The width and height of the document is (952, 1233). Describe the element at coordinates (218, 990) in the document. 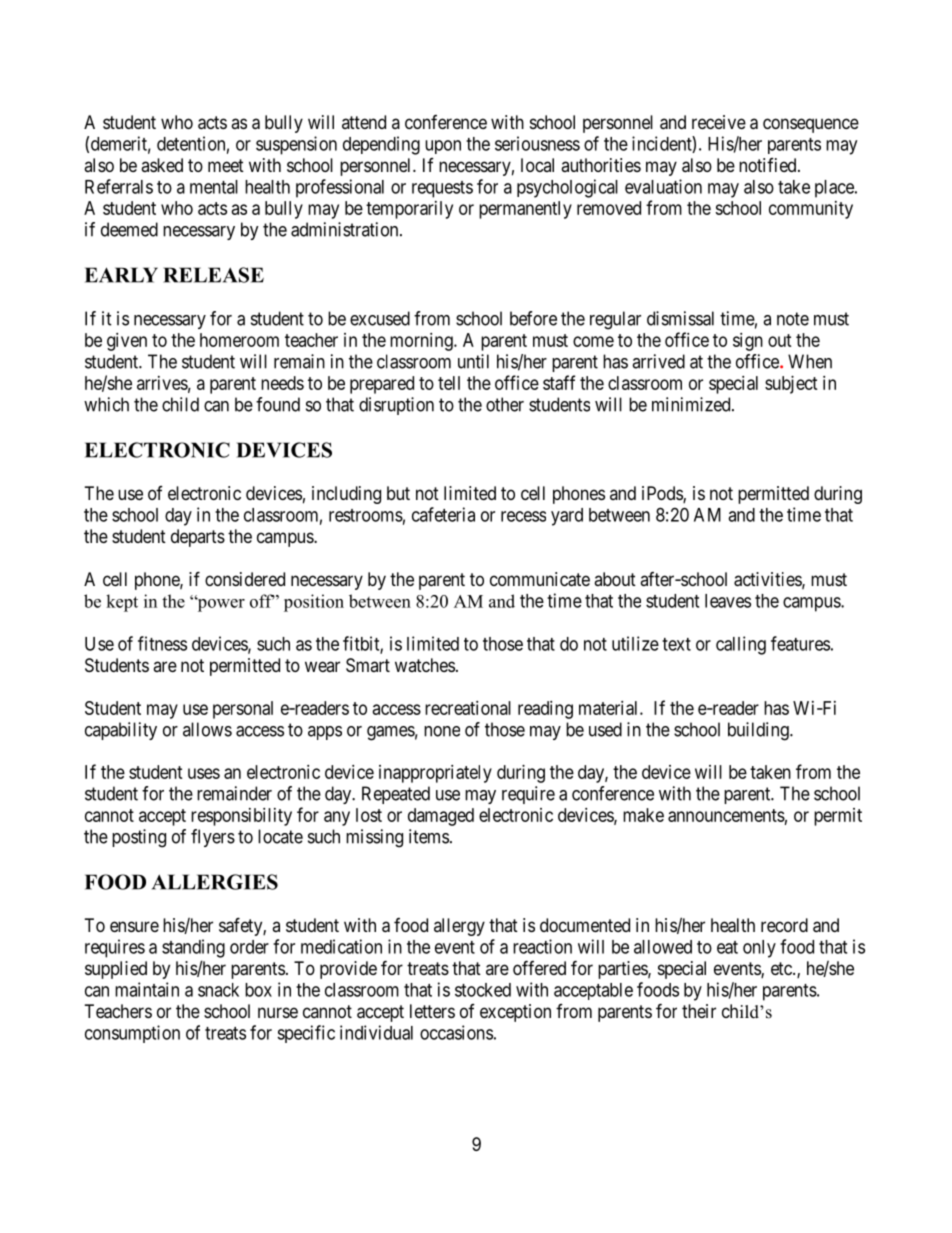

I see `snack` at that location.
